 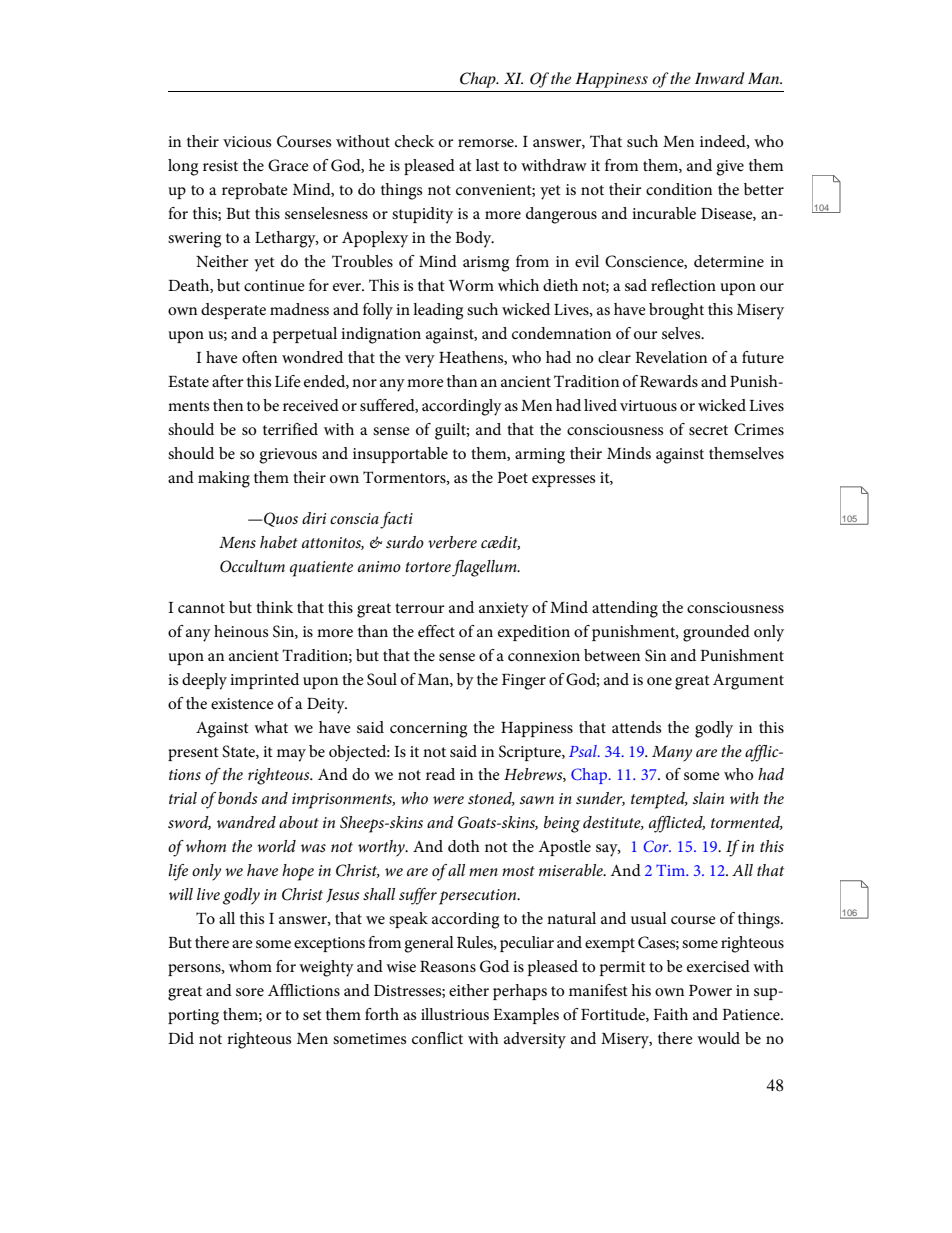 What do you see at coordinates (414, 141) in the screenshot?
I see `check` at bounding box center [414, 141].
